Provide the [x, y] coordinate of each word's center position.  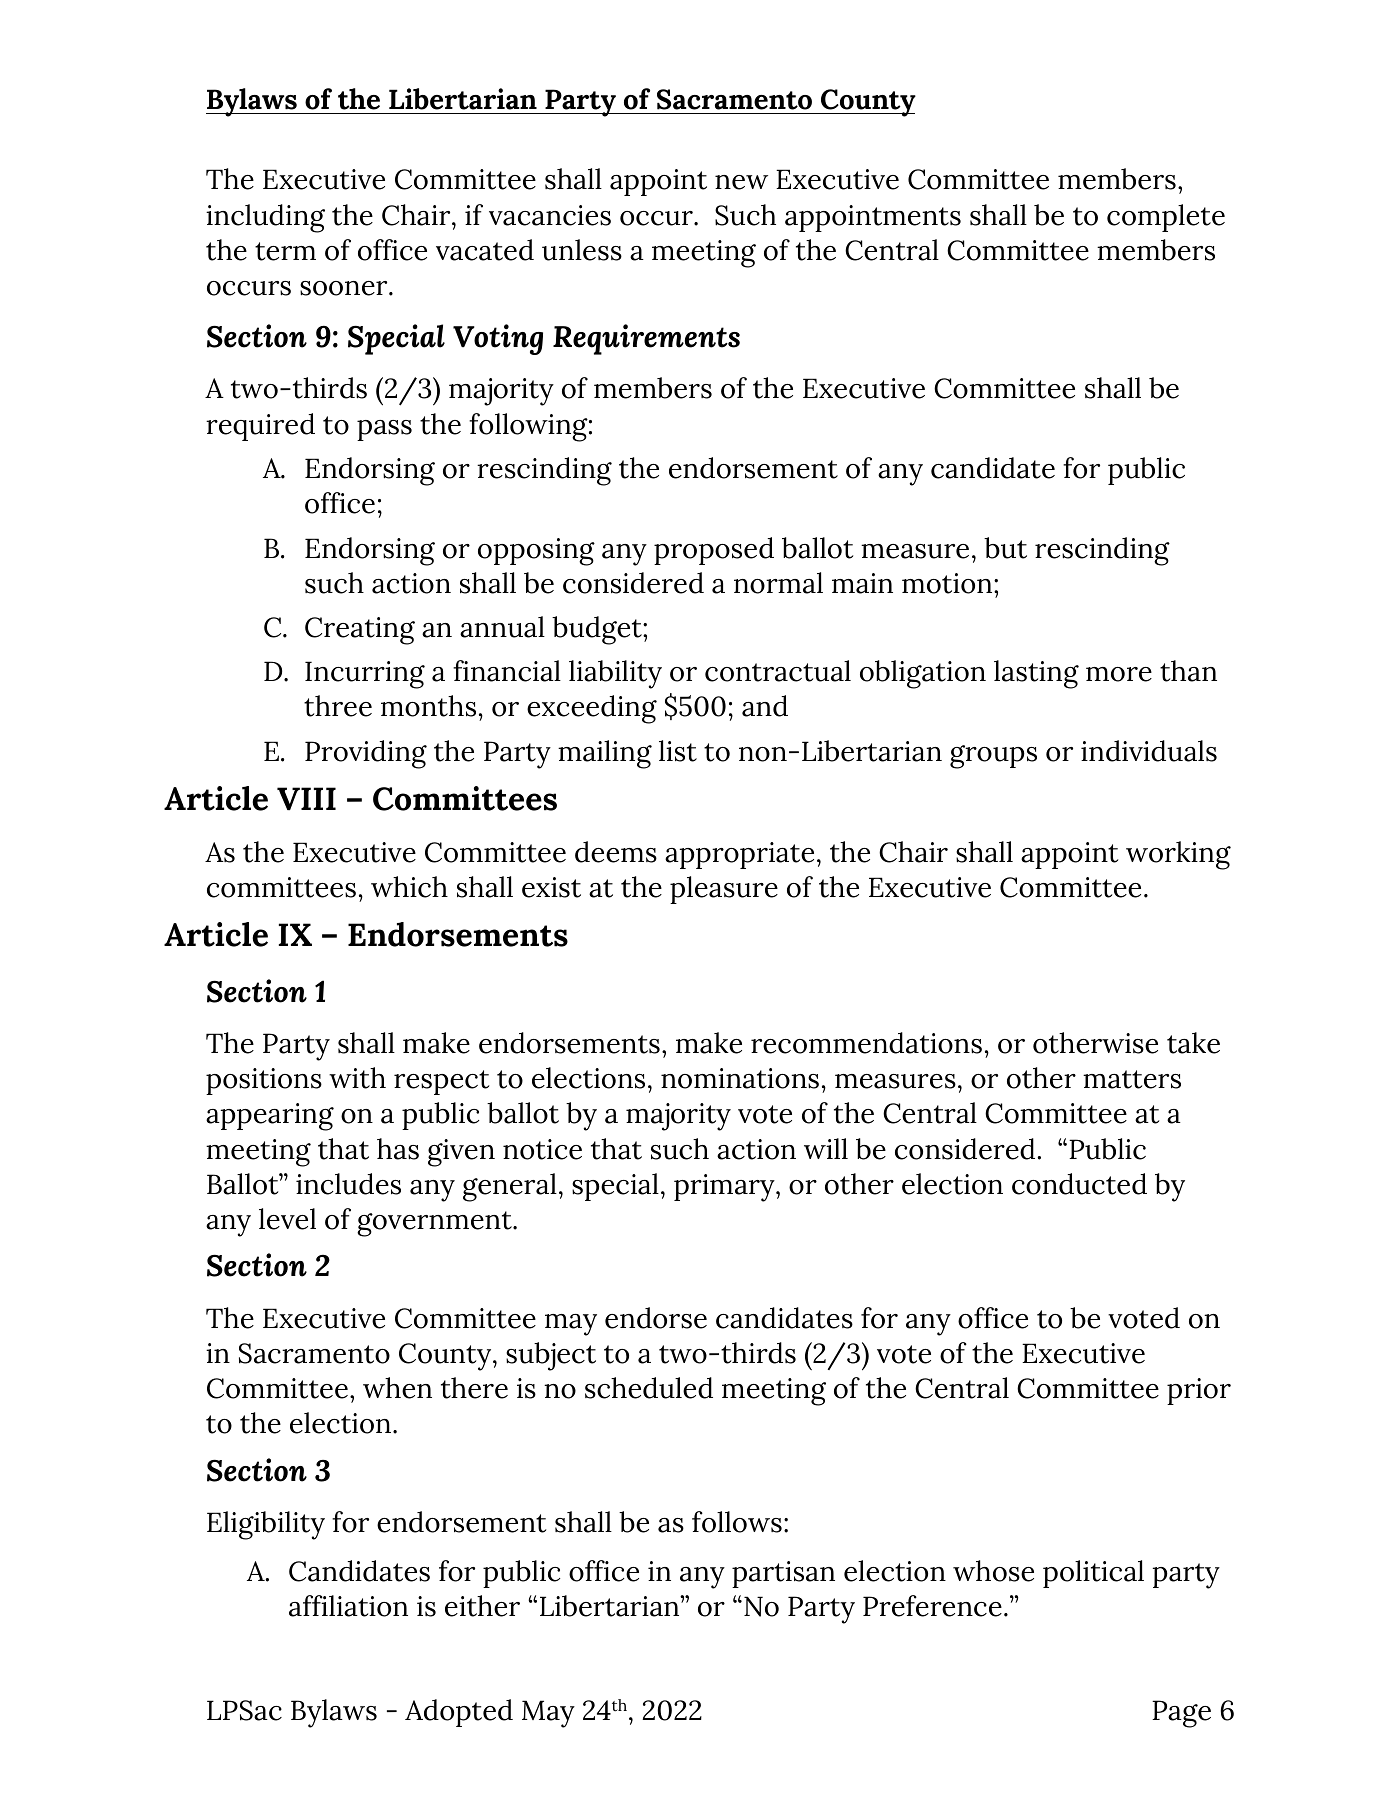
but [1005, 548]
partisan [783, 1574]
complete [1166, 218]
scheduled [649, 1388]
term [285, 251]
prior [1199, 1391]
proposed [714, 551]
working [1178, 855]
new [741, 182]
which [409, 887]
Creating [360, 631]
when [397, 1388]
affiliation [348, 1606]
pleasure [724, 890]
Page [1181, 1714]
